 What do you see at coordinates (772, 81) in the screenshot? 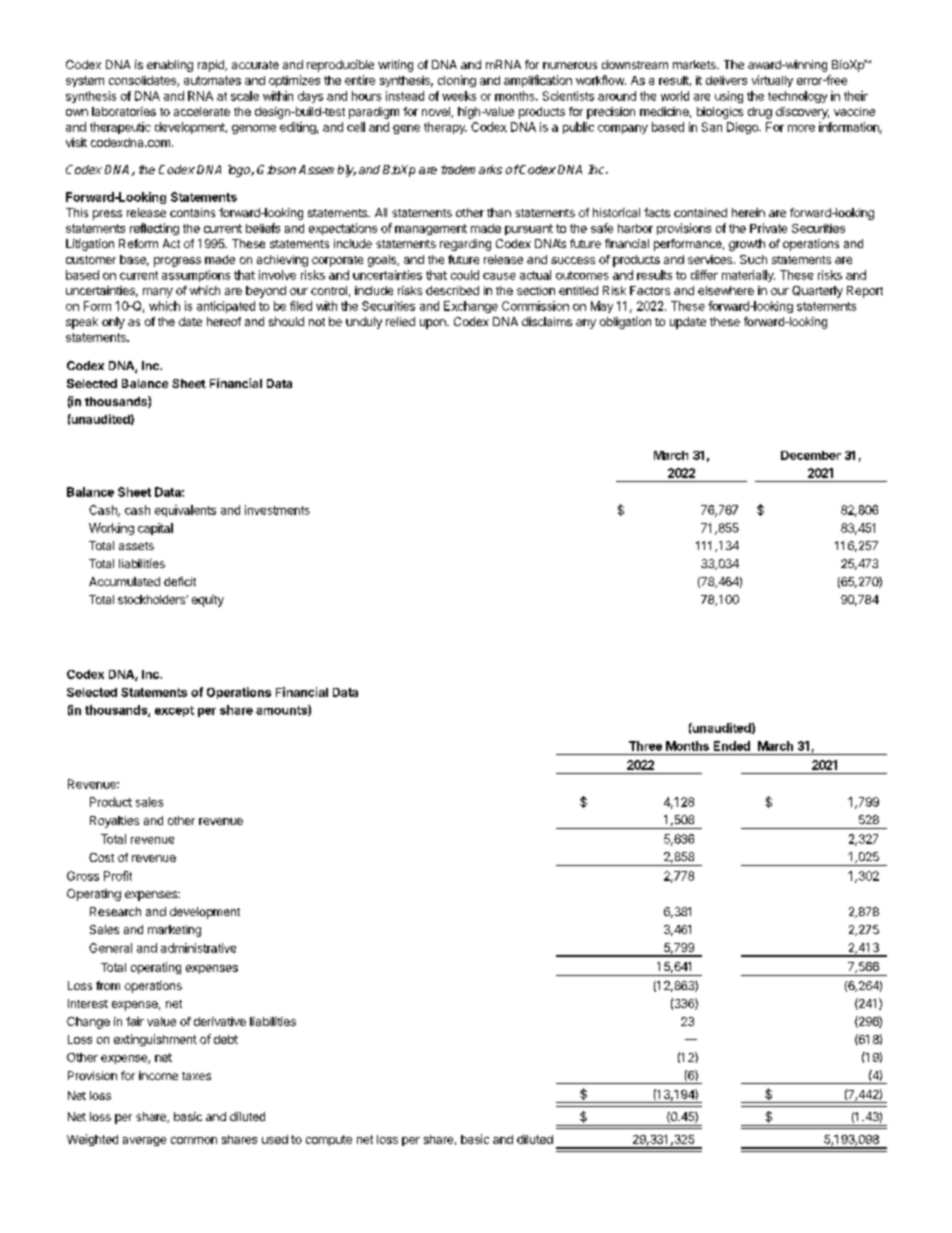
I see `virtually` at bounding box center [772, 81].
